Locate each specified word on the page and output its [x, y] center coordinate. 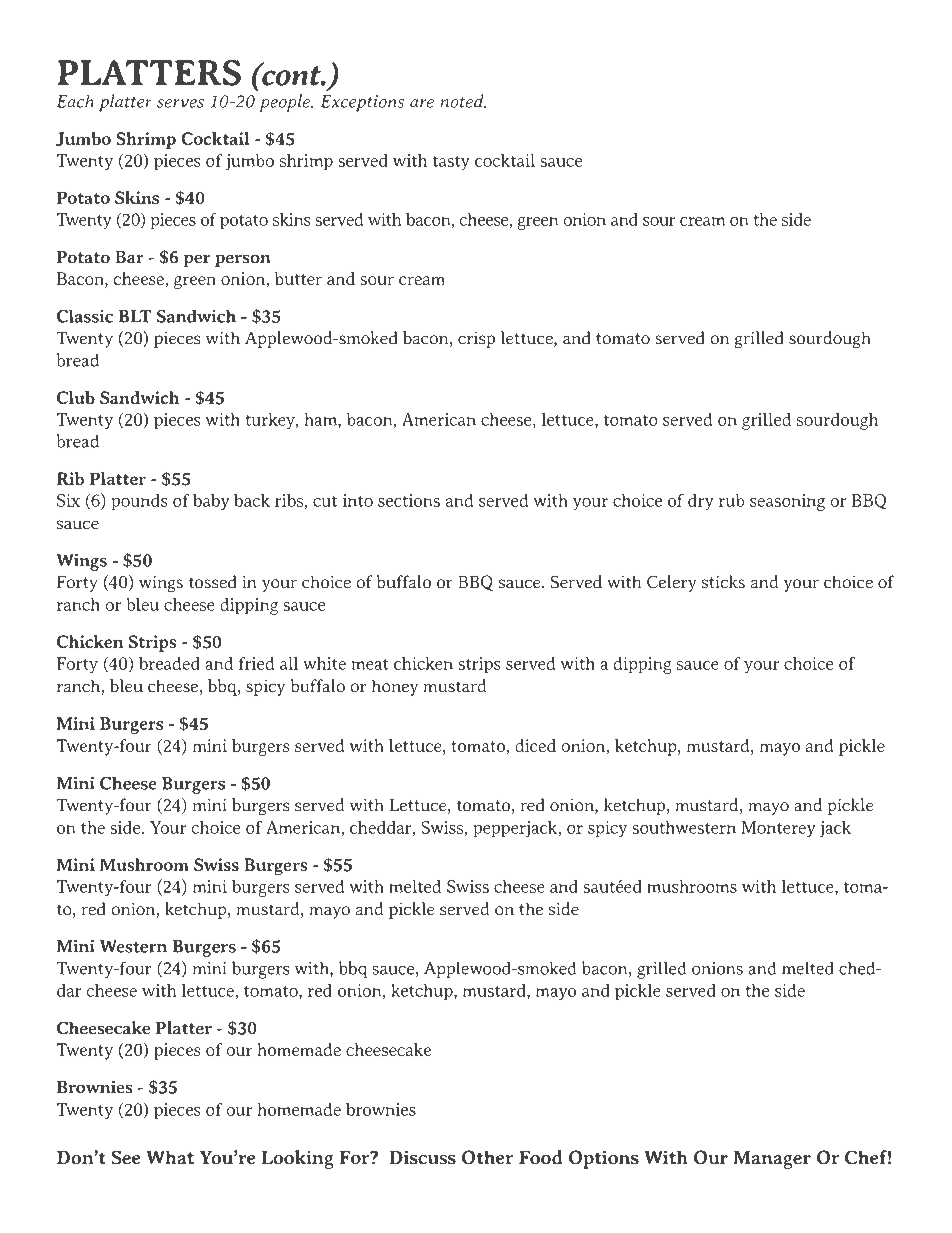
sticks [723, 581]
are [422, 103]
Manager [772, 1160]
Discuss [423, 1157]
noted [463, 101]
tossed [212, 581]
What [170, 1157]
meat [370, 664]
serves [180, 103]
